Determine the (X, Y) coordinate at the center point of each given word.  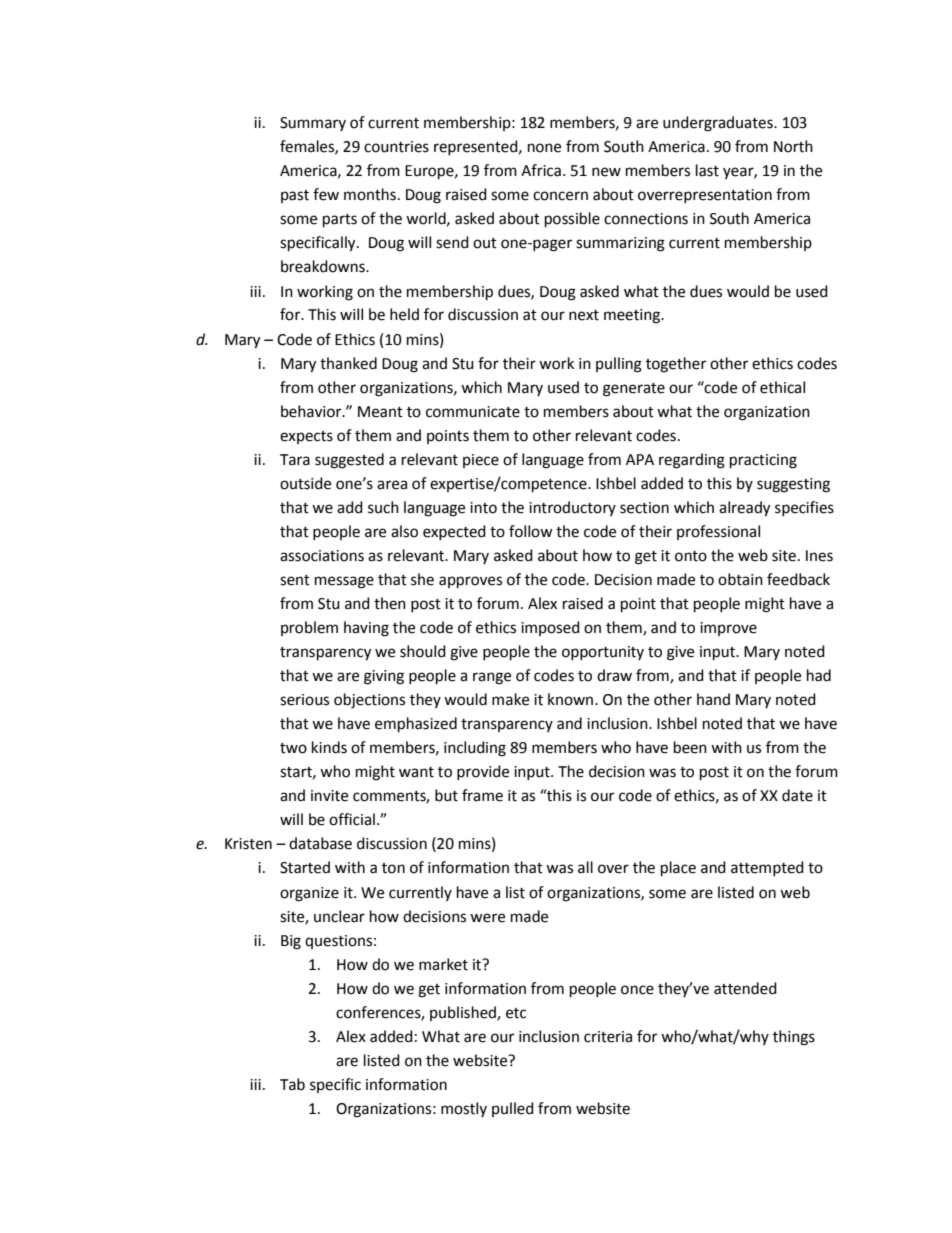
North (793, 146)
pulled (513, 1109)
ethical (782, 387)
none (544, 148)
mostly (464, 1109)
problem (309, 628)
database (320, 843)
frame (482, 795)
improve (728, 629)
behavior (312, 411)
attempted (767, 868)
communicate (473, 412)
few (326, 194)
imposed (550, 628)
